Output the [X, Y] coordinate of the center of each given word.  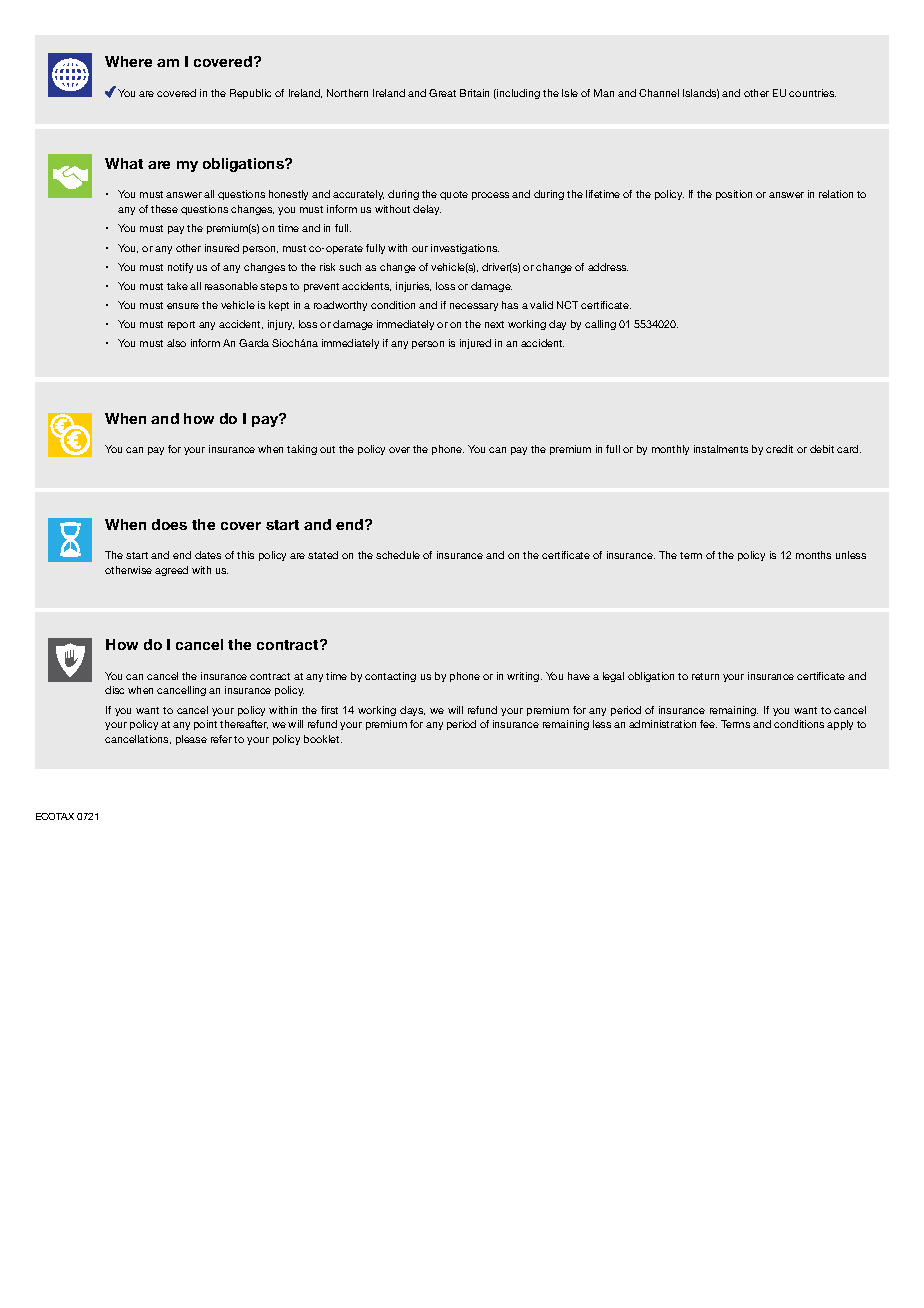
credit [779, 449]
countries [812, 93]
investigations [465, 249]
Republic [250, 94]
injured [475, 344]
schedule [398, 555]
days [412, 711]
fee [708, 724]
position [734, 195]
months [813, 555]
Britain [474, 93]
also [176, 343]
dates [208, 555]
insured [222, 248]
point [205, 725]
